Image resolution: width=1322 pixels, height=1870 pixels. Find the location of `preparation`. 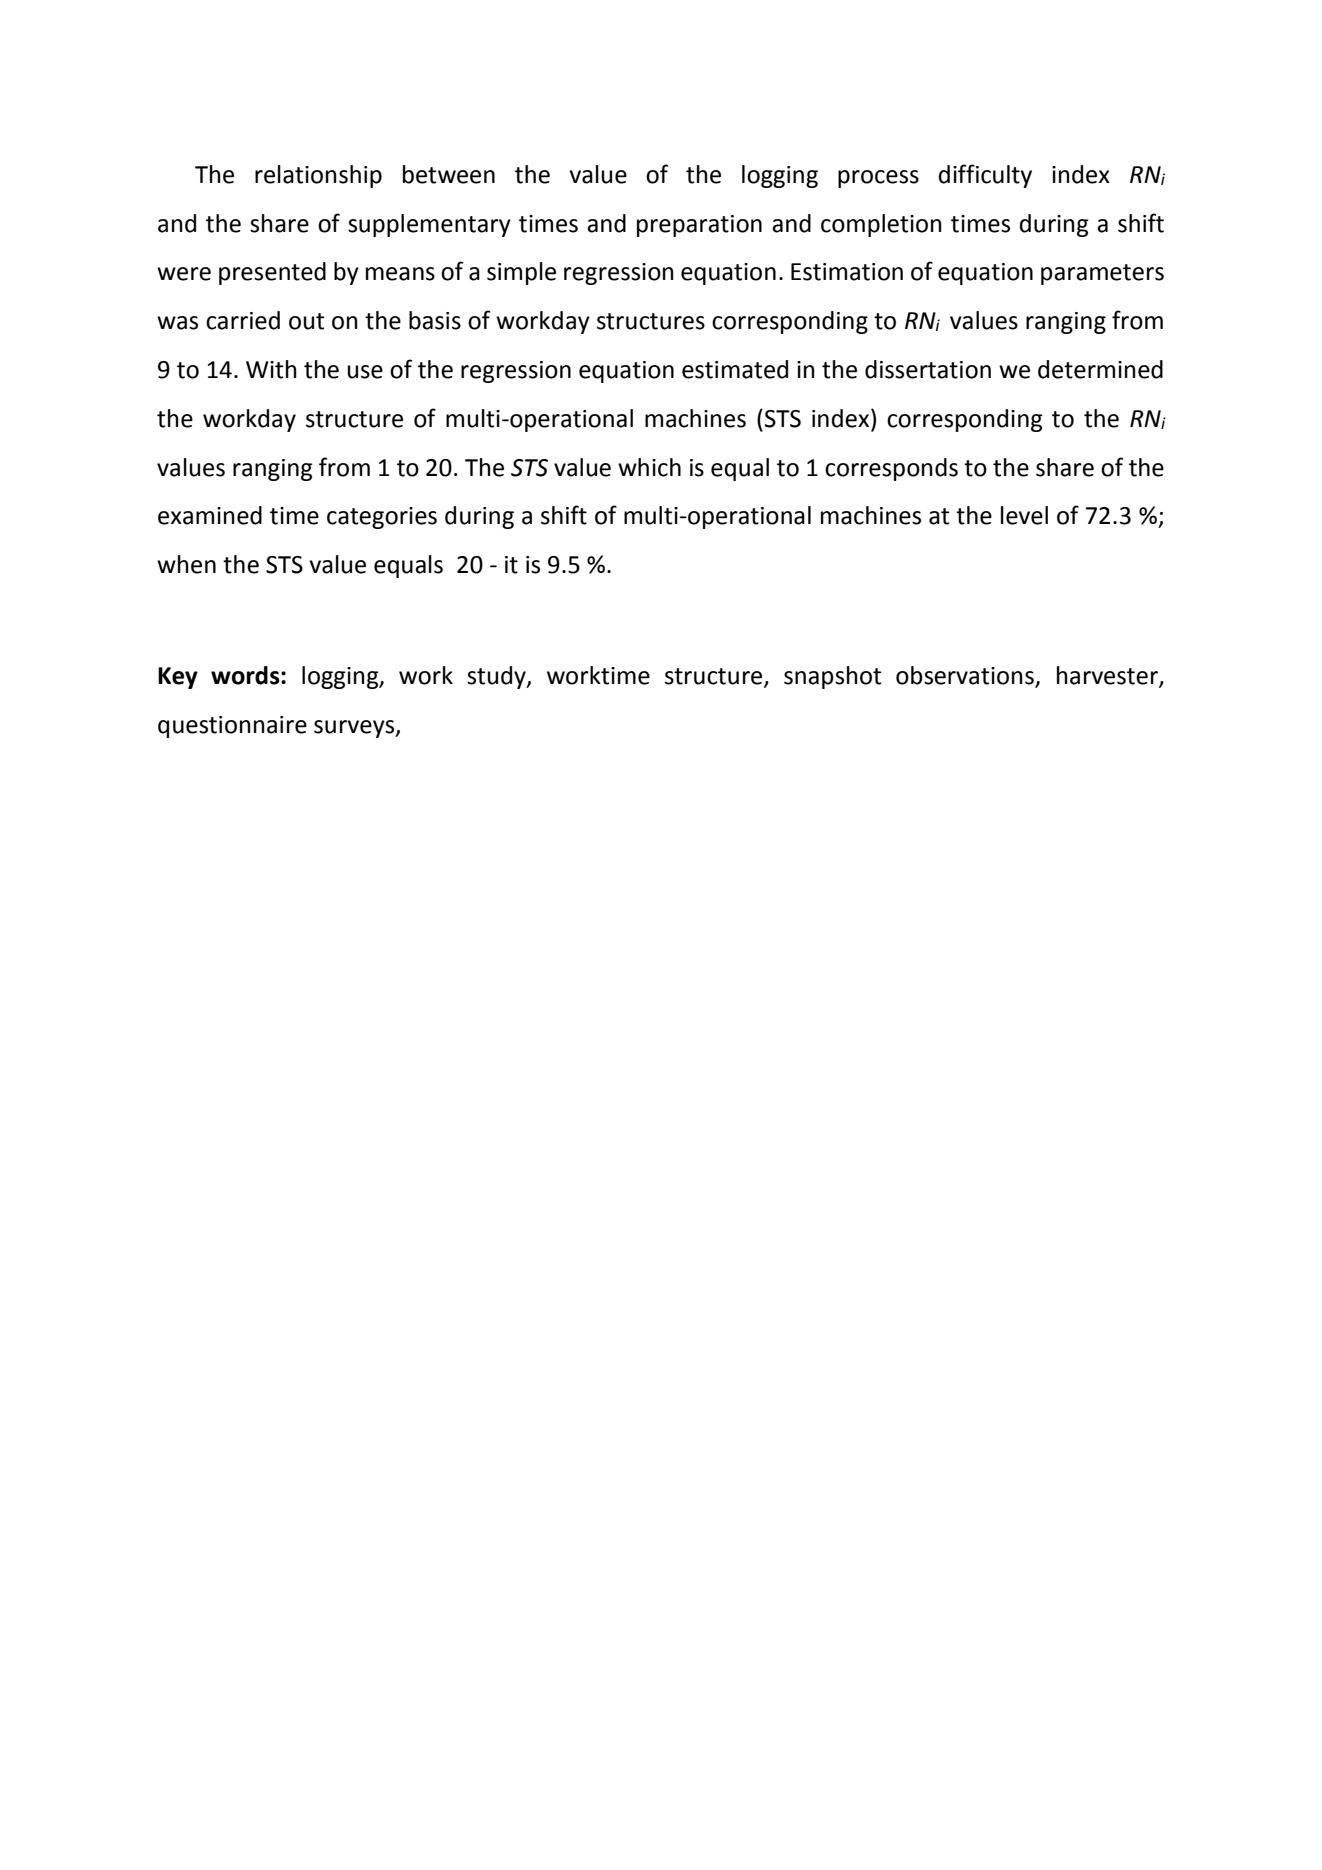

preparation is located at coordinates (699, 226).
